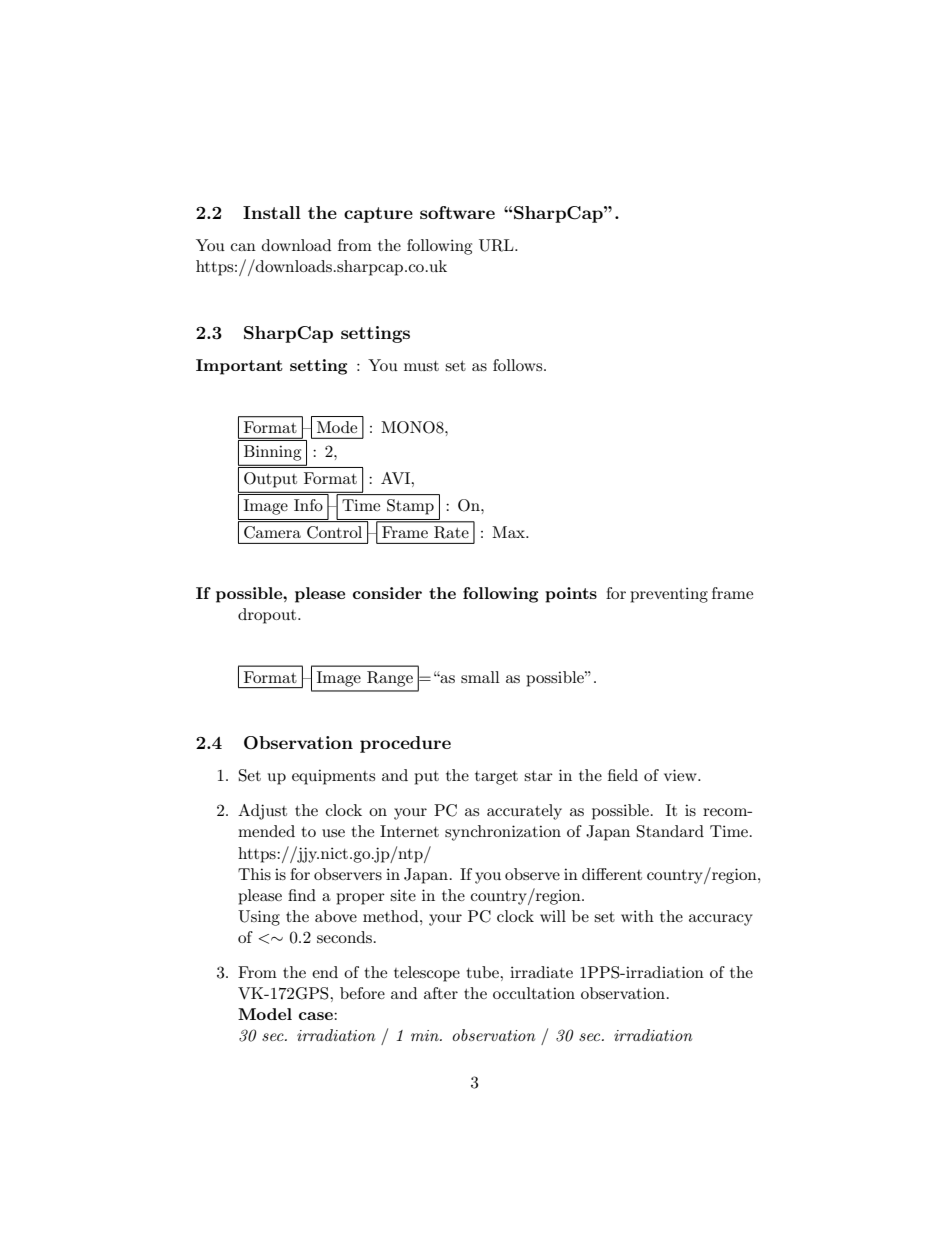  I want to click on with, so click(637, 916).
